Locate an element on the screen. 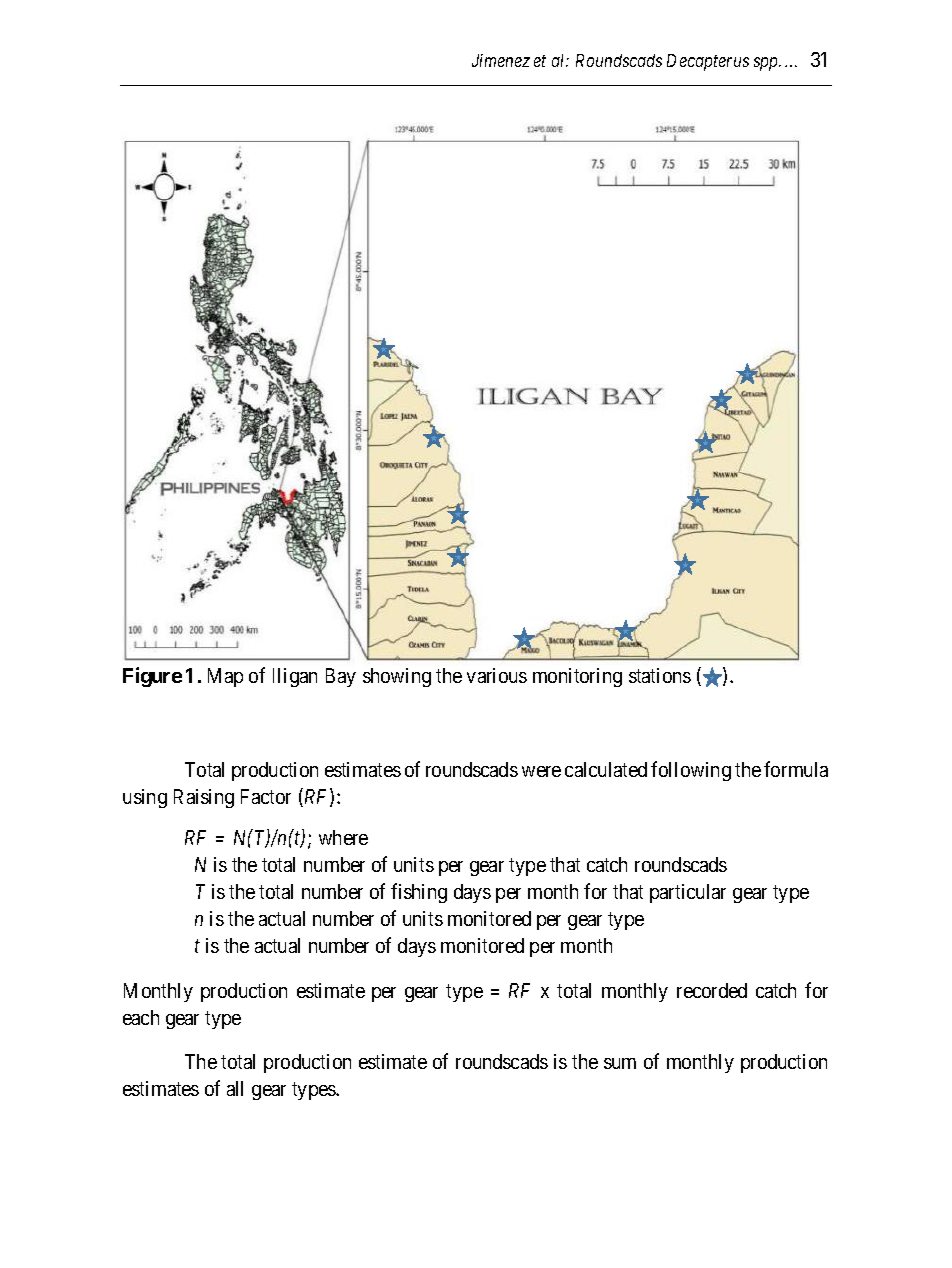 The width and height of the screenshot is (952, 1268). stations is located at coordinates (660, 675).
